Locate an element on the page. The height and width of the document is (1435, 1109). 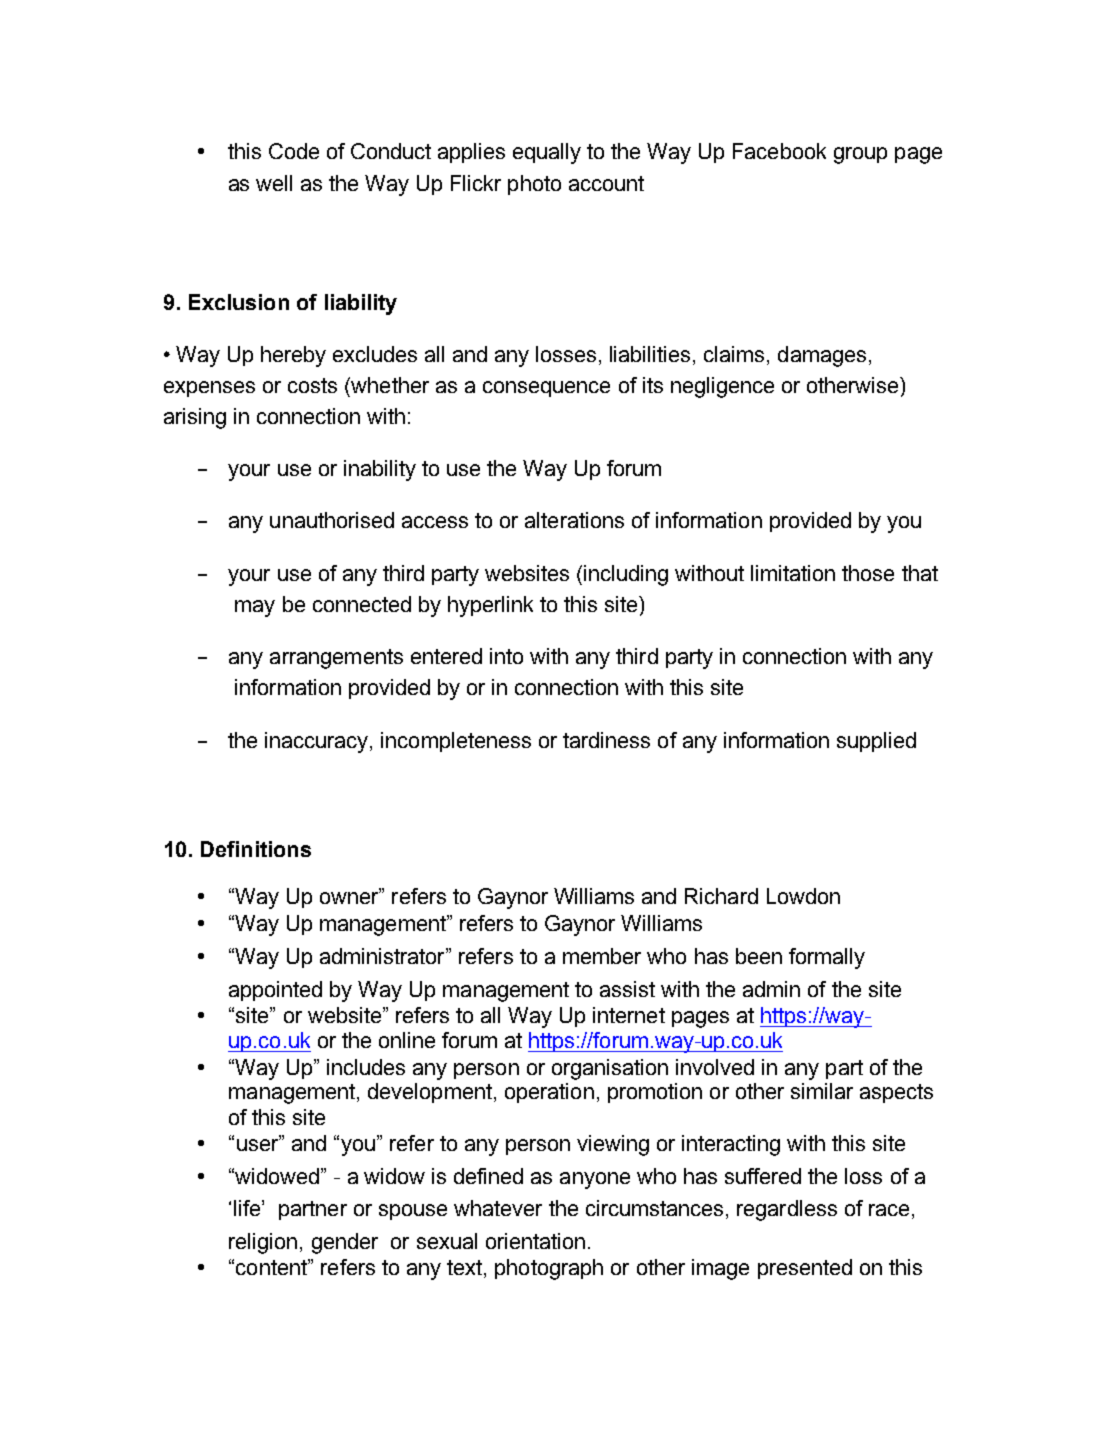
group is located at coordinates (860, 155).
